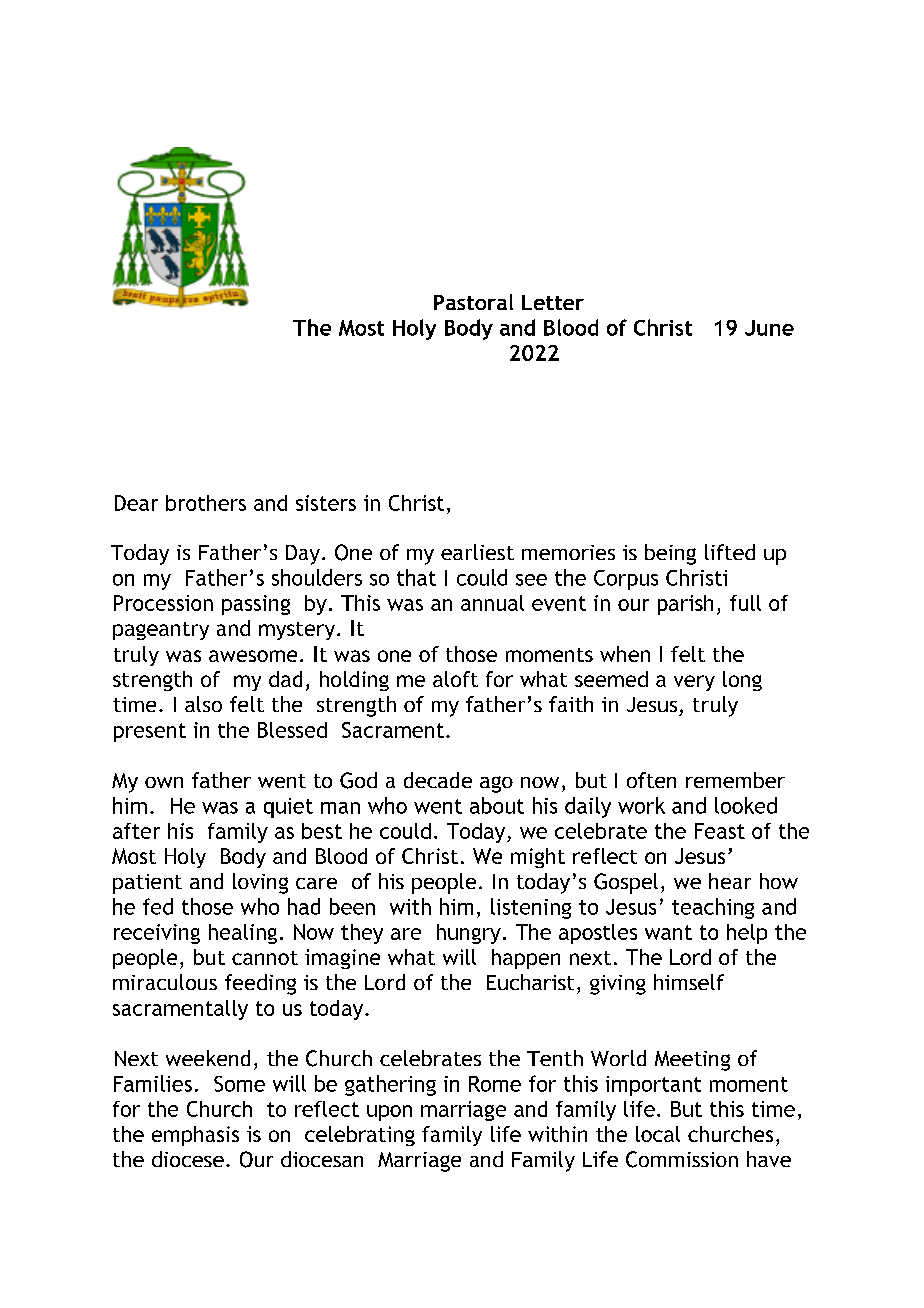 The image size is (924, 1308). What do you see at coordinates (473, 302) in the screenshot?
I see `Pastoral` at bounding box center [473, 302].
